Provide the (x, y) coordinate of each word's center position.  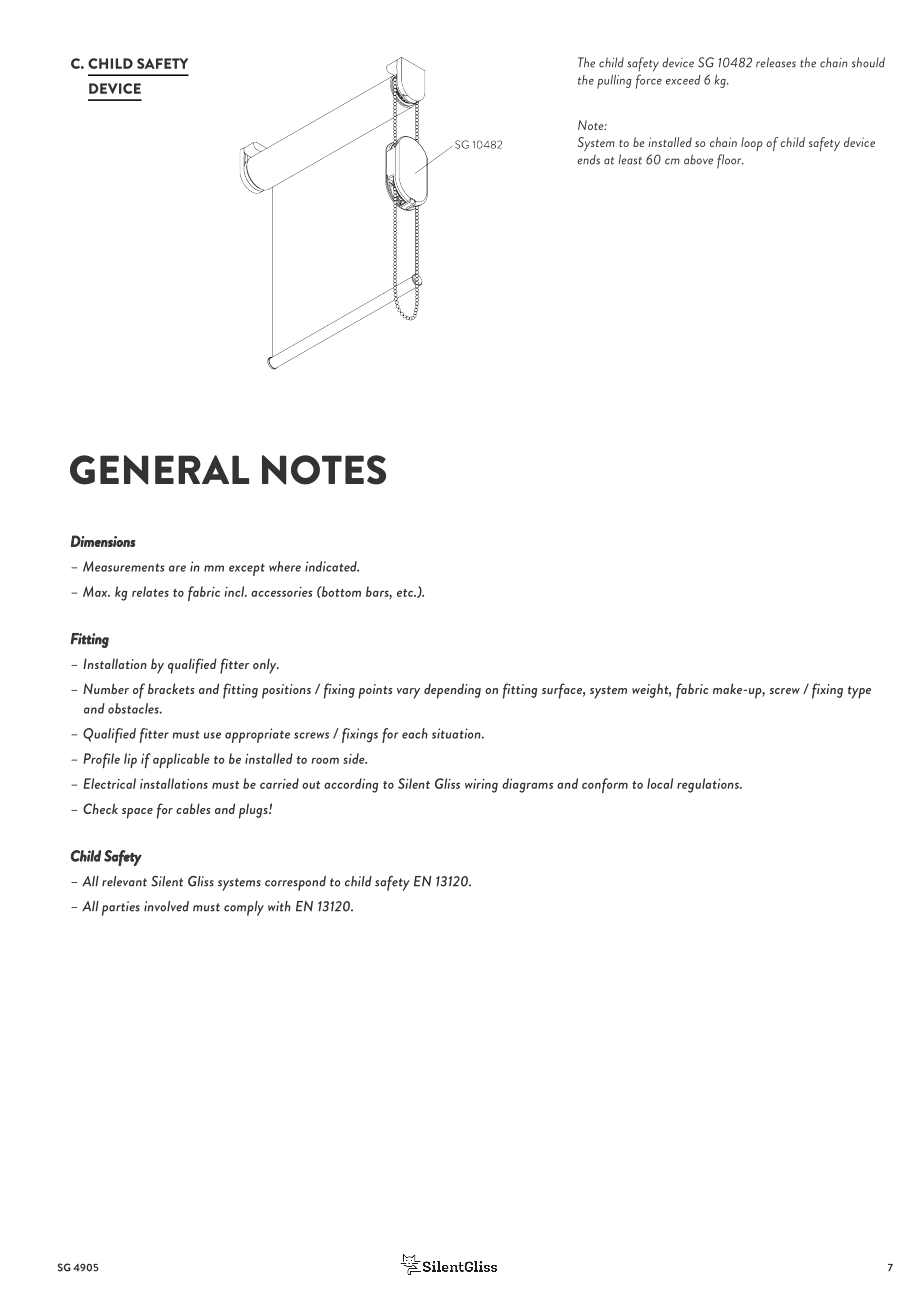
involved (166, 906)
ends (588, 159)
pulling (614, 81)
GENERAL (159, 470)
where (285, 566)
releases (776, 62)
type (859, 692)
